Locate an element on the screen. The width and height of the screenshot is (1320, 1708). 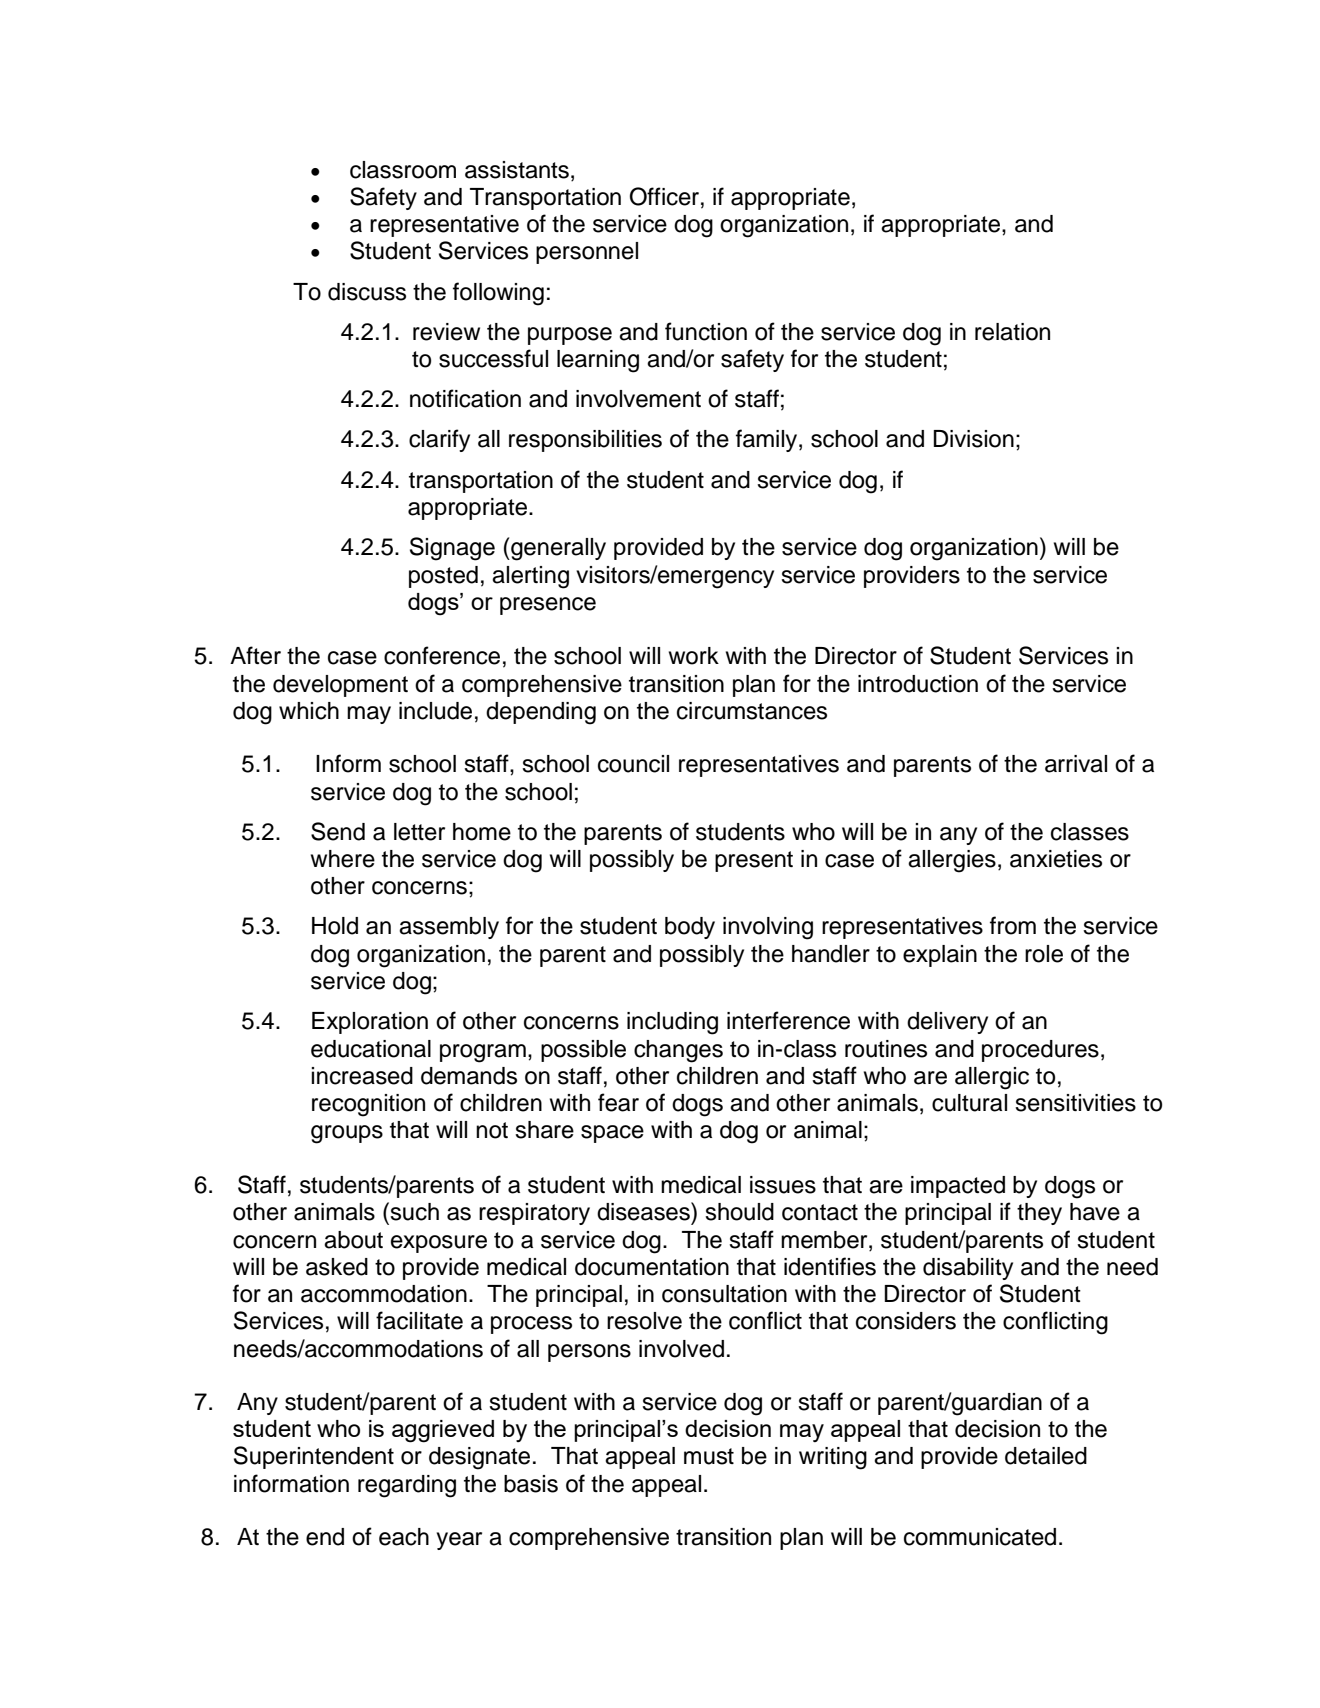
increased is located at coordinates (362, 1076).
